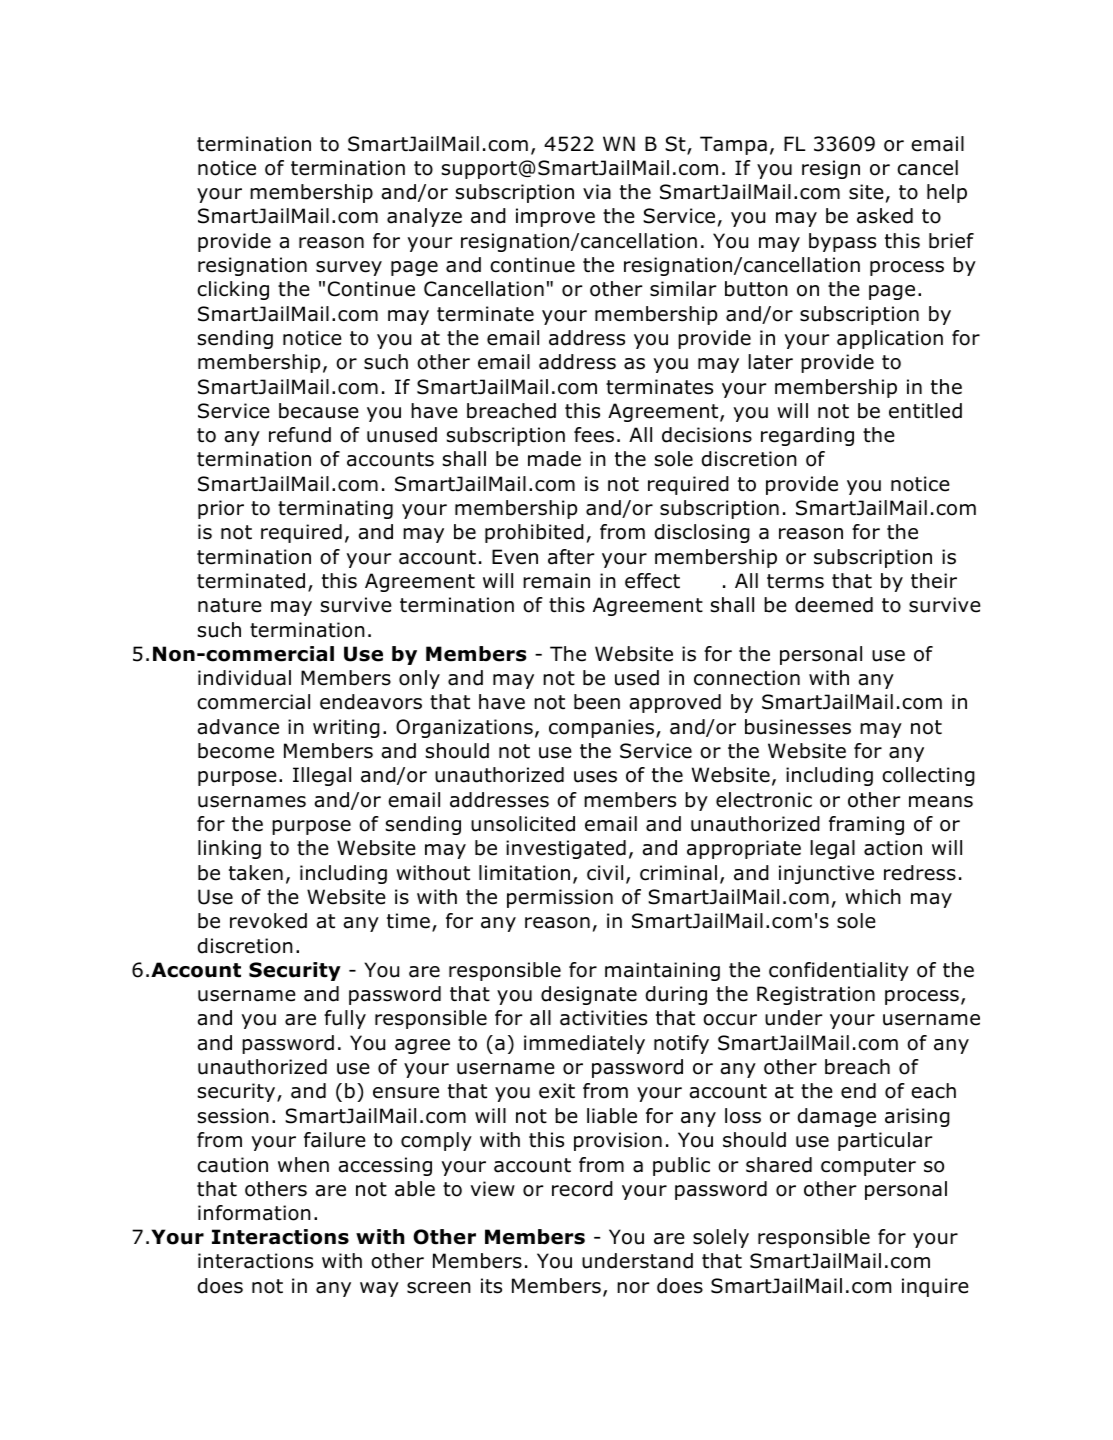 This screenshot has width=1113, height=1440. Describe the element at coordinates (584, 1044) in the screenshot. I see `immediately` at that location.
